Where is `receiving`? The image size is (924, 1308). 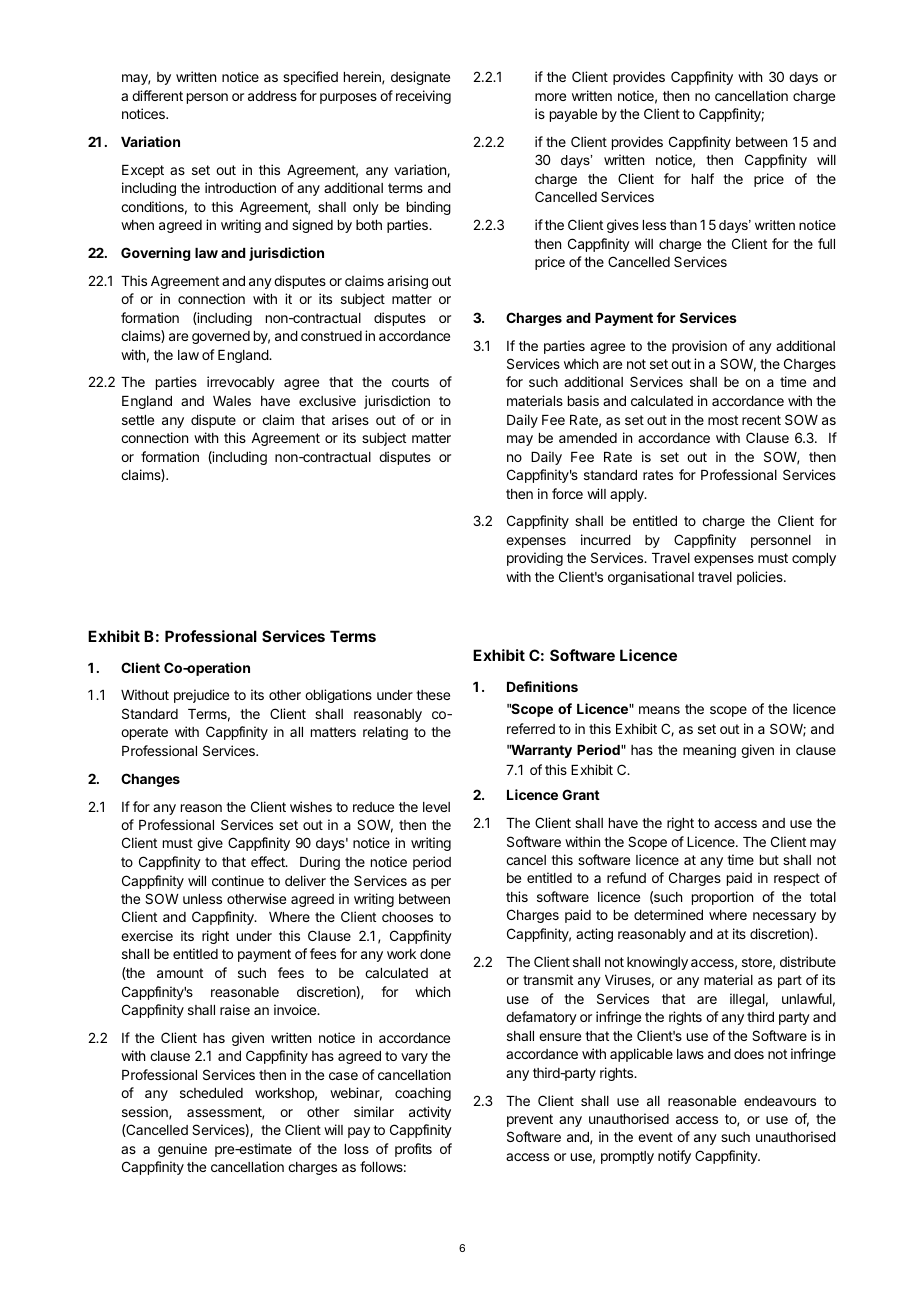
receiving is located at coordinates (423, 97).
